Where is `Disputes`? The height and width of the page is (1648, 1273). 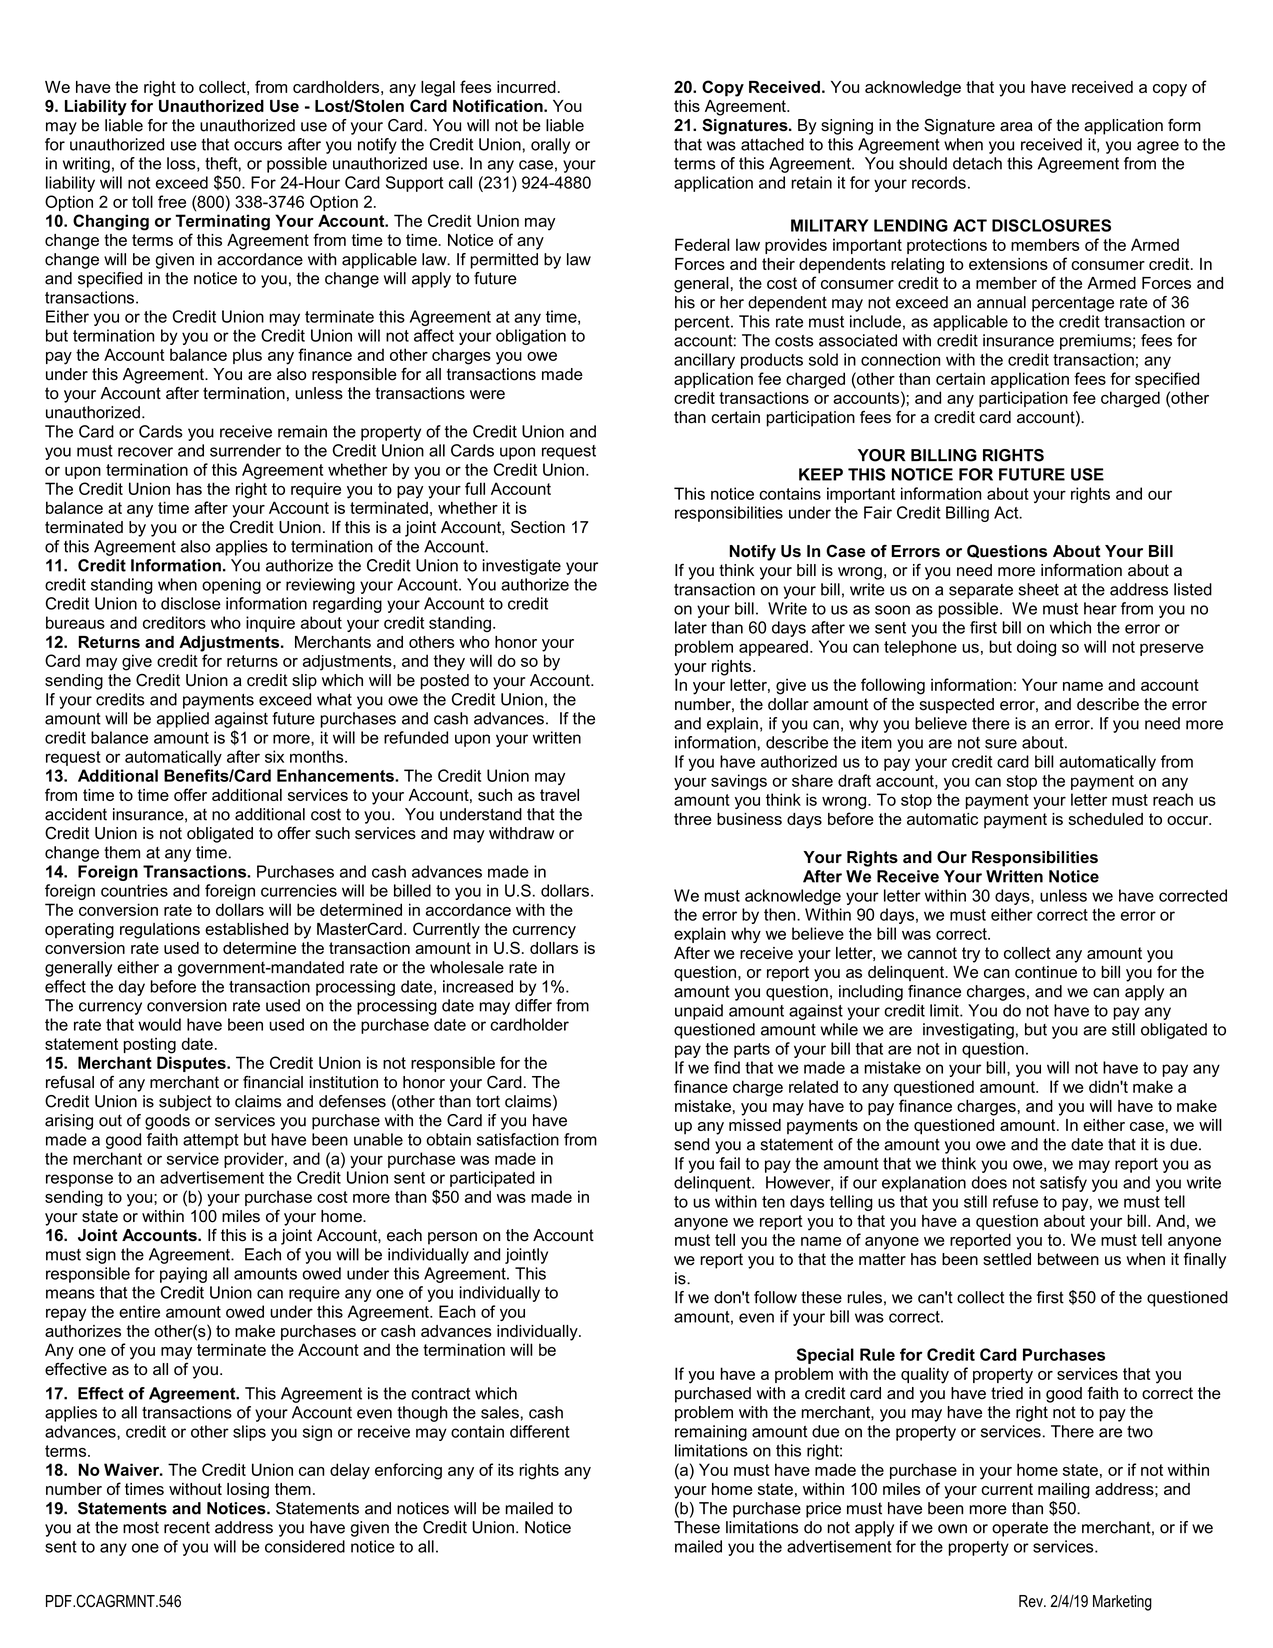 Disputes is located at coordinates (192, 1064).
